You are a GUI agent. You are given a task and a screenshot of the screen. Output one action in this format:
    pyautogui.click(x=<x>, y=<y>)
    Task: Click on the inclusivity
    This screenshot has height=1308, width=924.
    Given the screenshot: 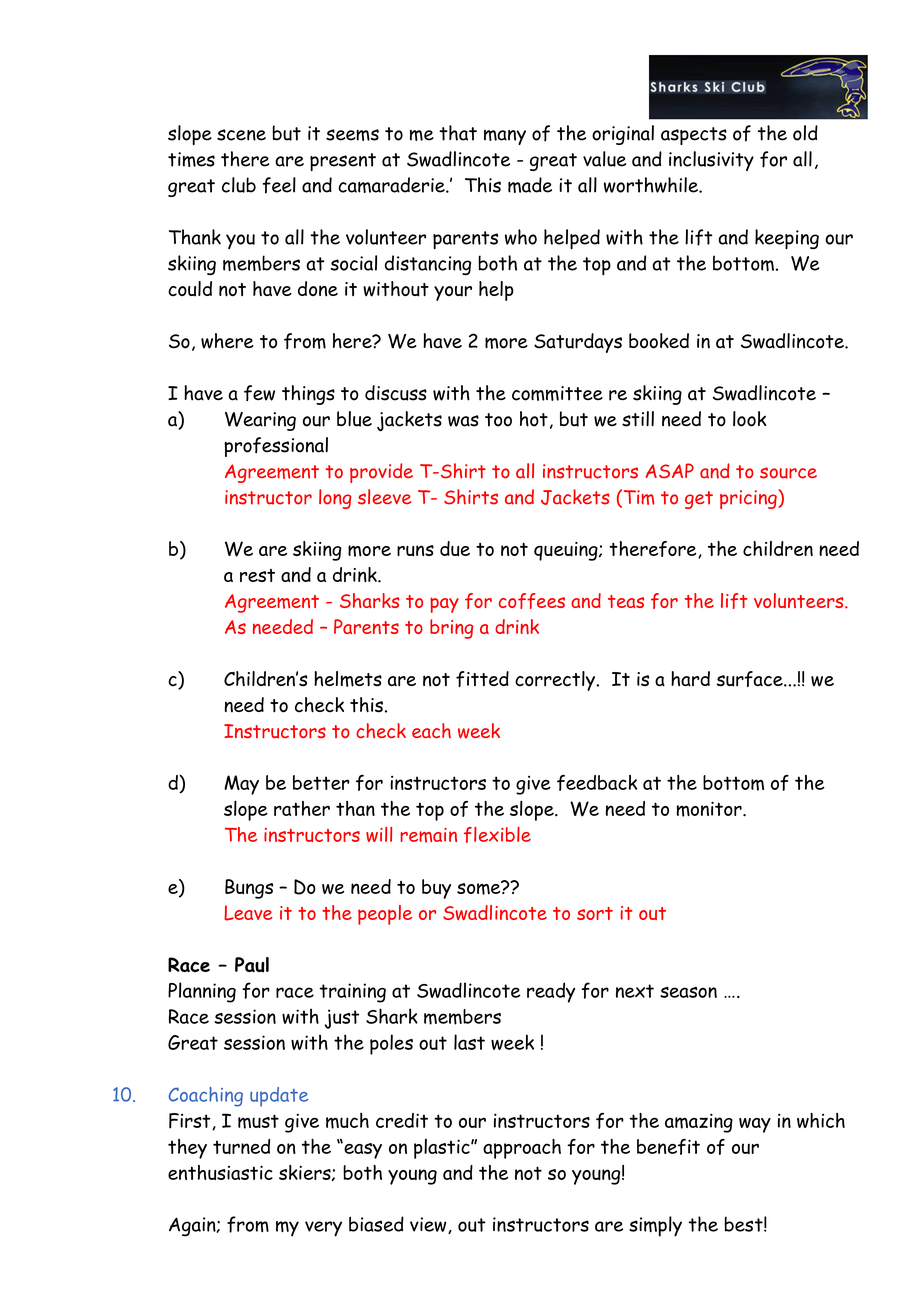 What is the action you would take?
    pyautogui.click(x=711, y=161)
